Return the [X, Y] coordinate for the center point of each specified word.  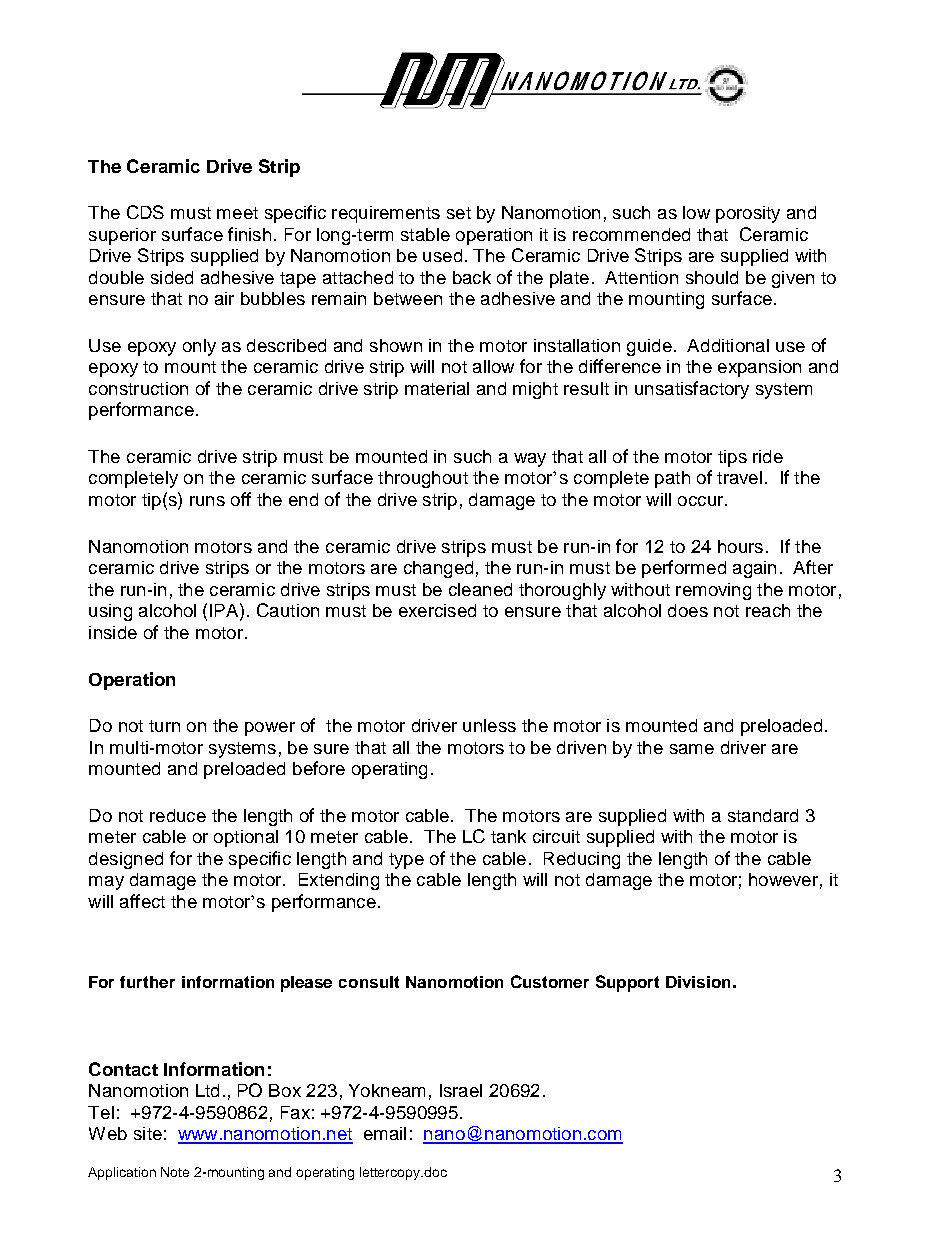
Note [175, 1172]
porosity [748, 214]
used [442, 255]
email [385, 1133]
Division [698, 982]
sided [172, 277]
